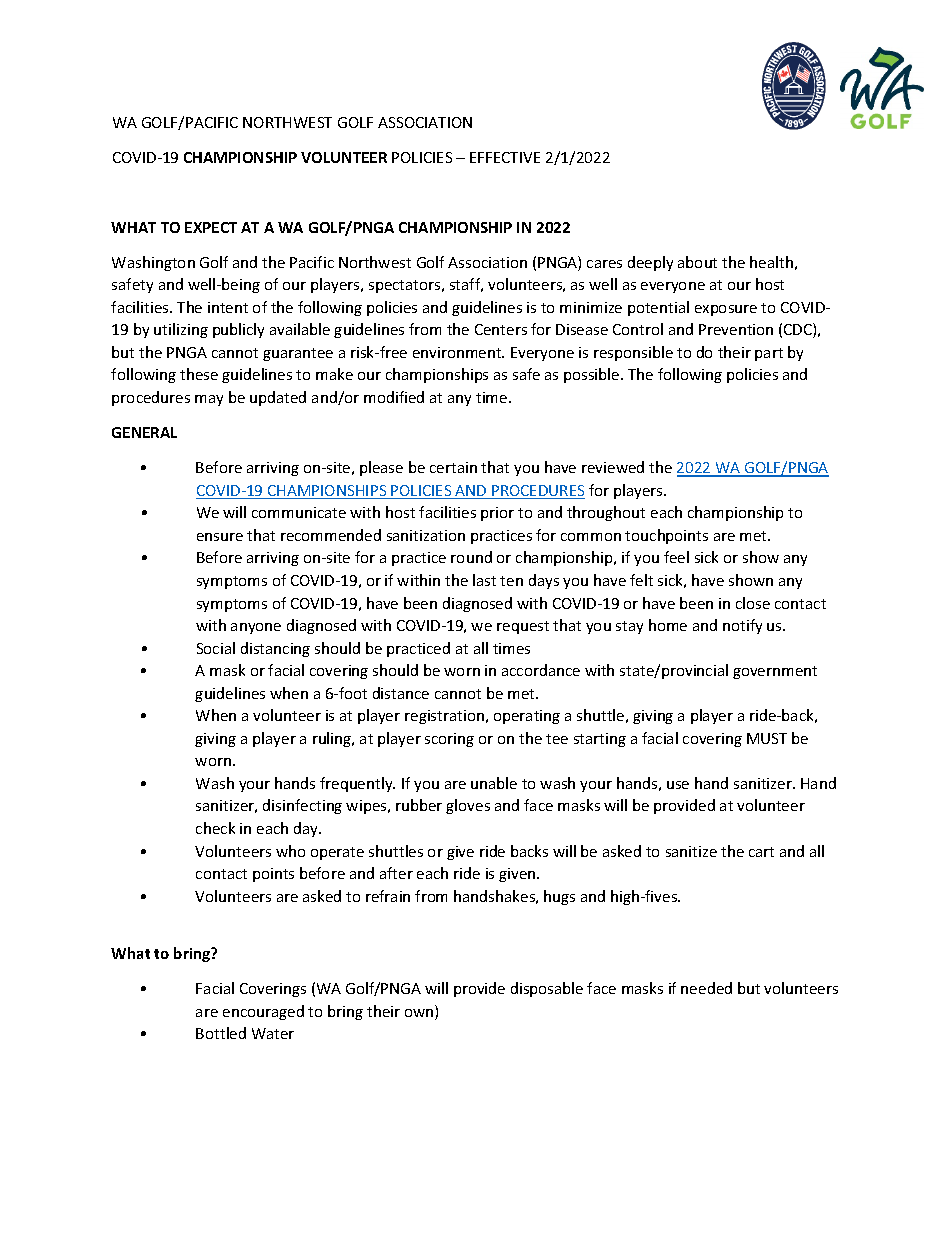  What do you see at coordinates (211, 227) in the screenshot?
I see `EXPECT` at bounding box center [211, 227].
